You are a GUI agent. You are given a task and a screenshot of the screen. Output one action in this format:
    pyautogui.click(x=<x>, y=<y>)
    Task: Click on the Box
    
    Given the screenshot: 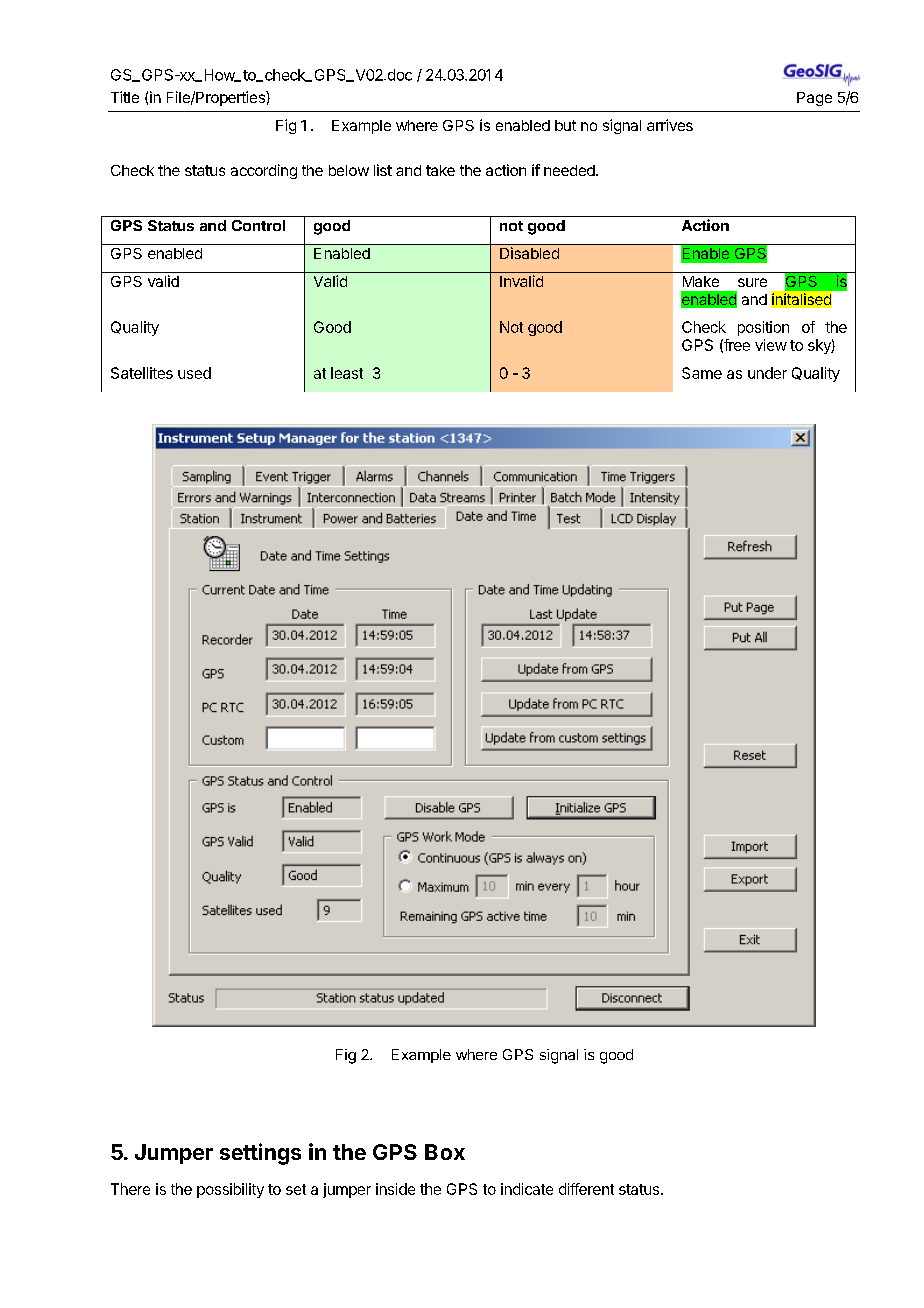 What is the action you would take?
    pyautogui.click(x=445, y=1152)
